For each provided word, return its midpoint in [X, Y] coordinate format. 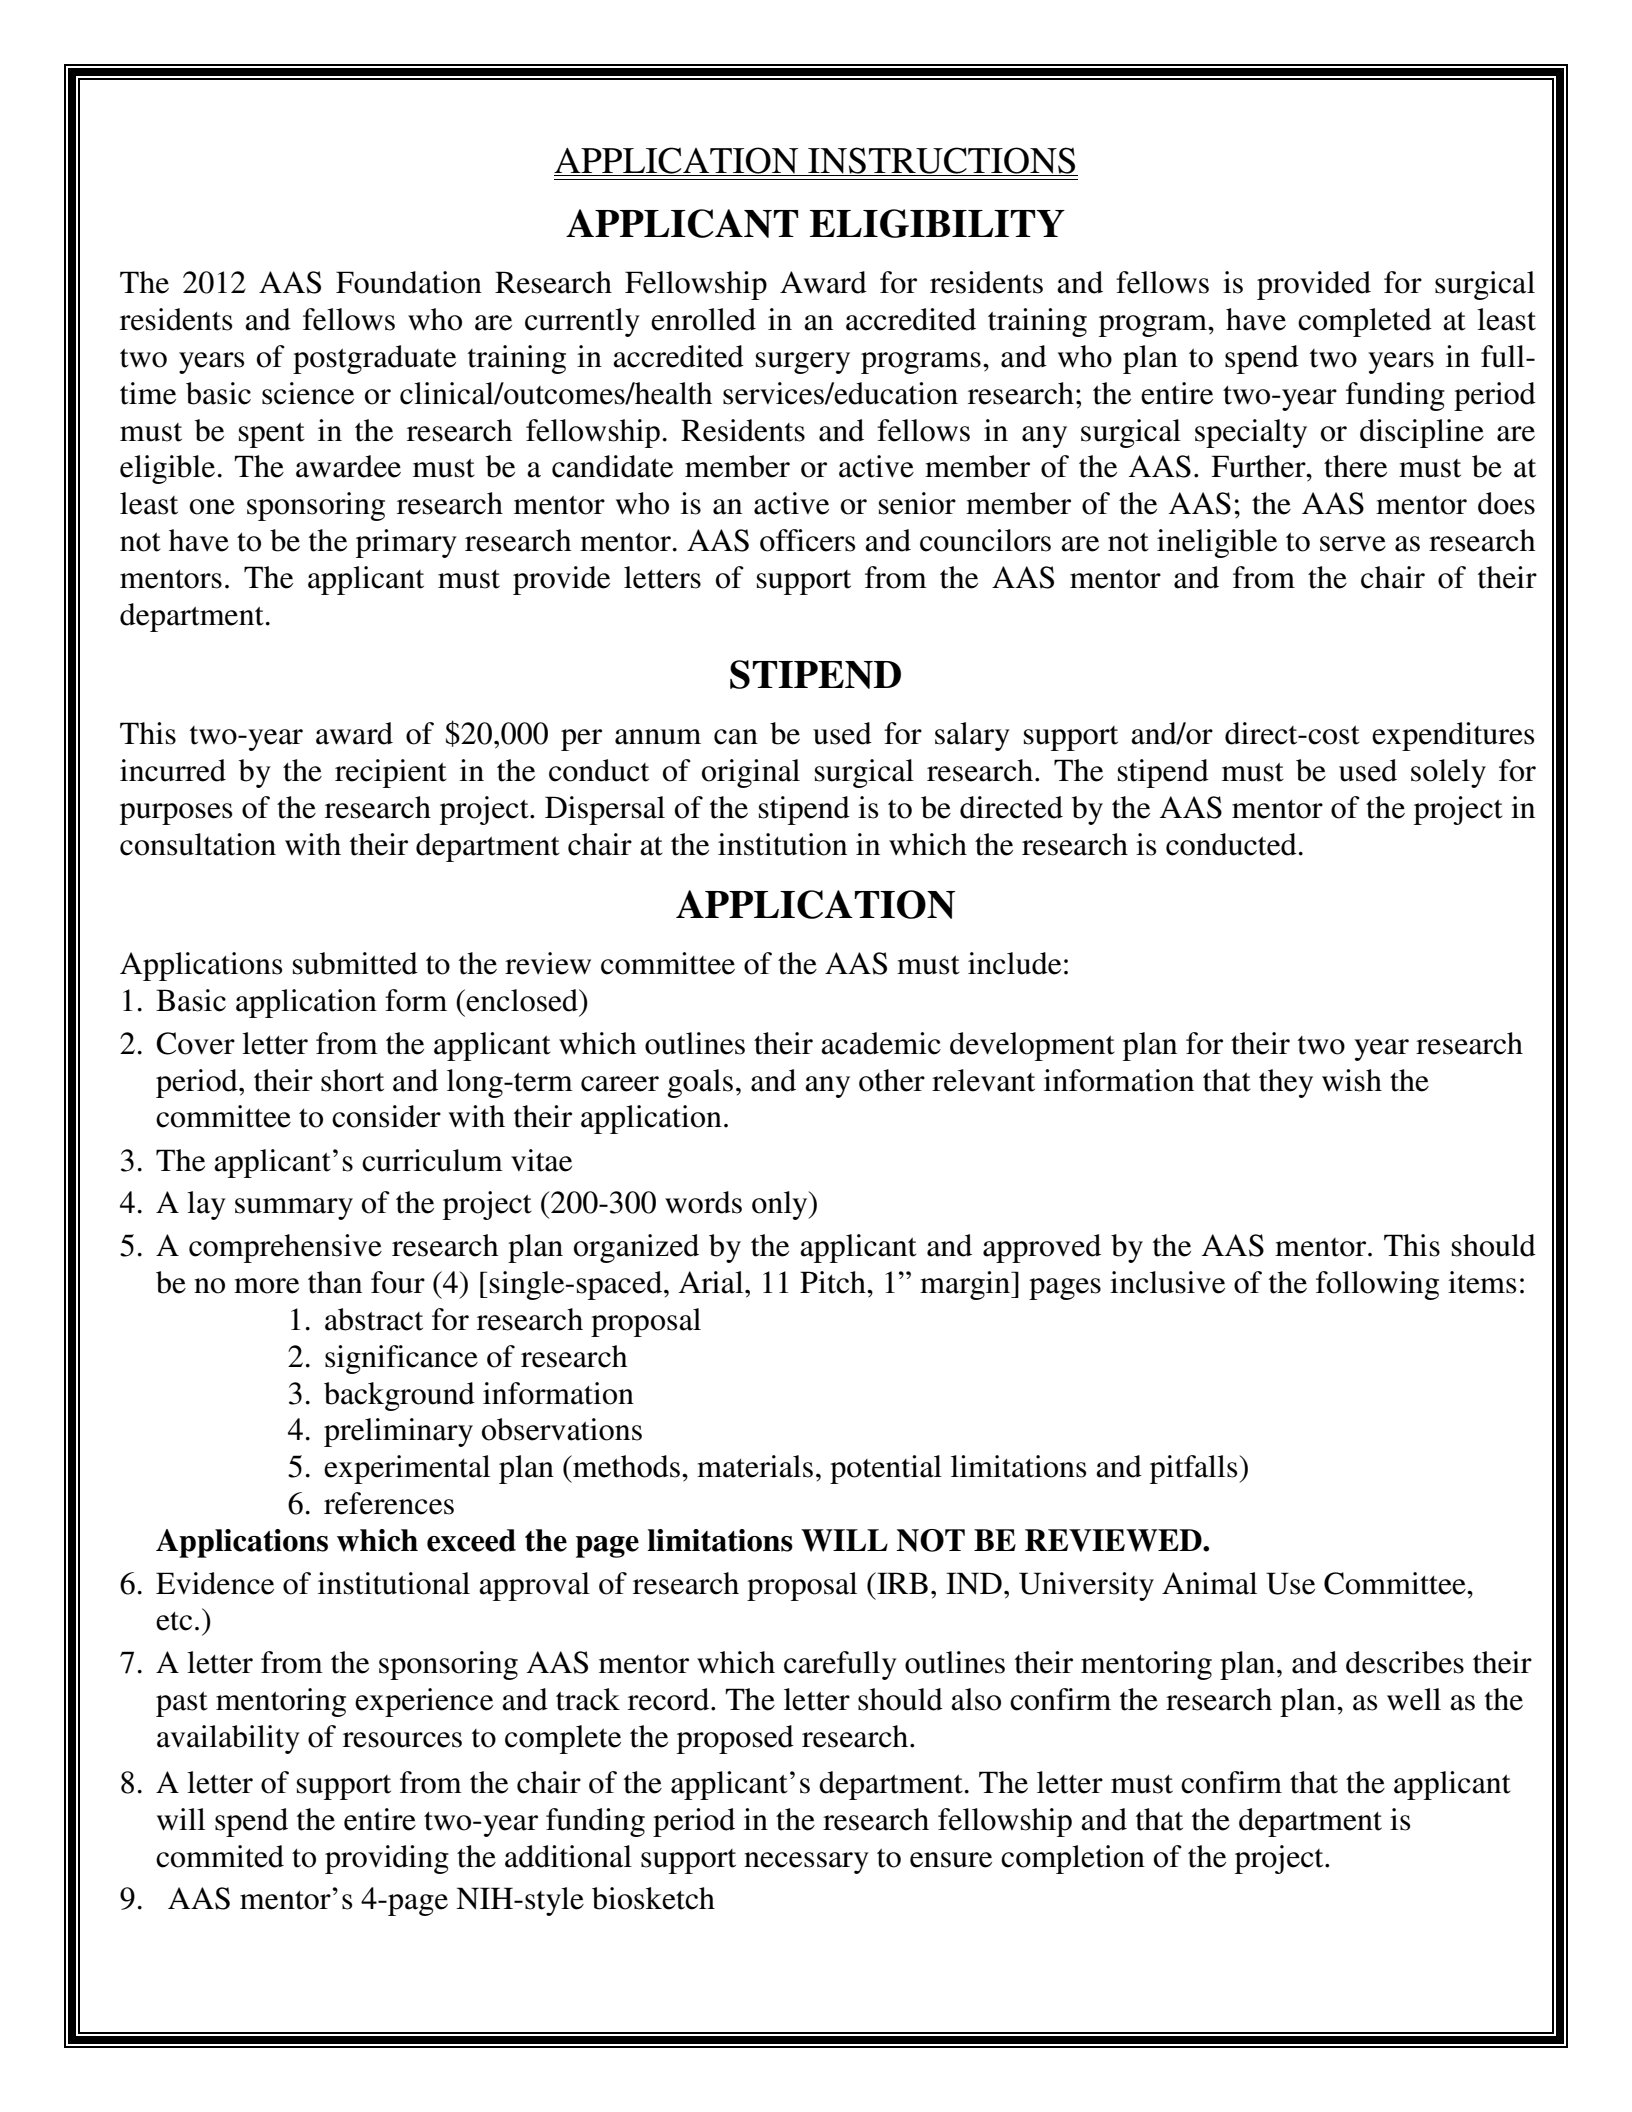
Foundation [409, 282]
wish [1352, 1080]
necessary [806, 1863]
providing [387, 1859]
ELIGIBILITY [937, 223]
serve [1353, 544]
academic [881, 1043]
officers [808, 540]
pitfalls [1195, 1469]
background [399, 1396]
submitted [355, 963]
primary [406, 543]
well [1414, 1699]
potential [886, 1469]
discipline [1422, 433]
